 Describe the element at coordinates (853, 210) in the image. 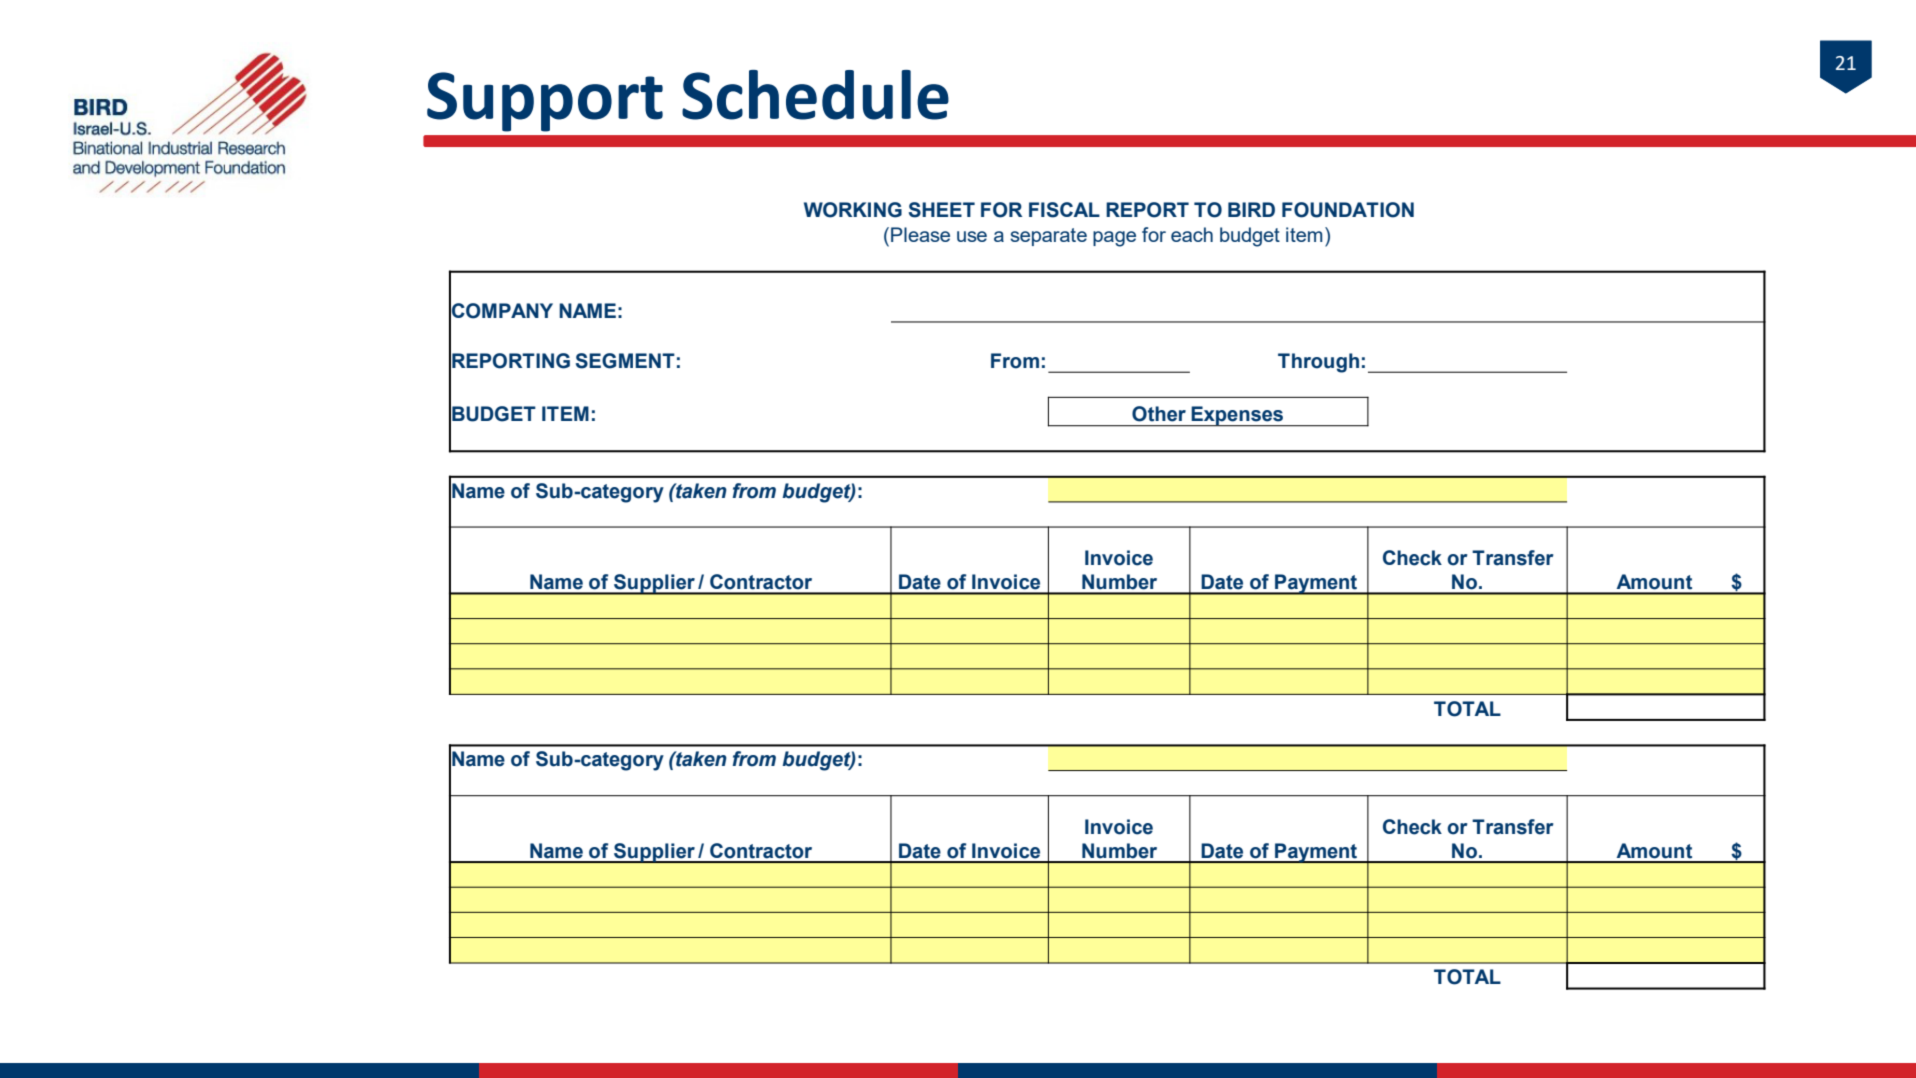

I see `WORKING` at that location.
